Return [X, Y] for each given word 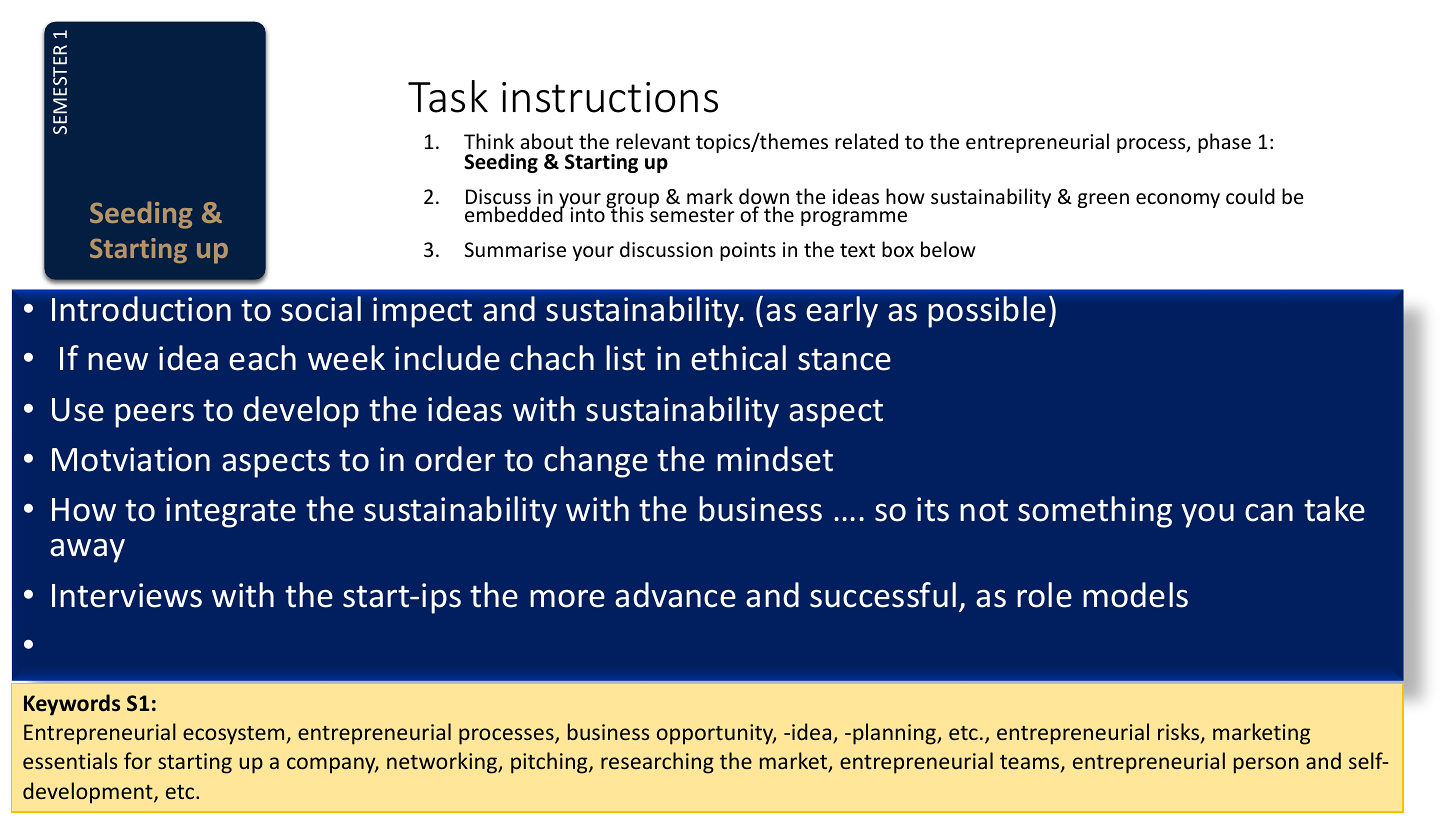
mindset [775, 459]
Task [448, 96]
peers [154, 416]
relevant [653, 141]
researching [657, 763]
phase [1224, 143]
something [1095, 512]
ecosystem [233, 735]
